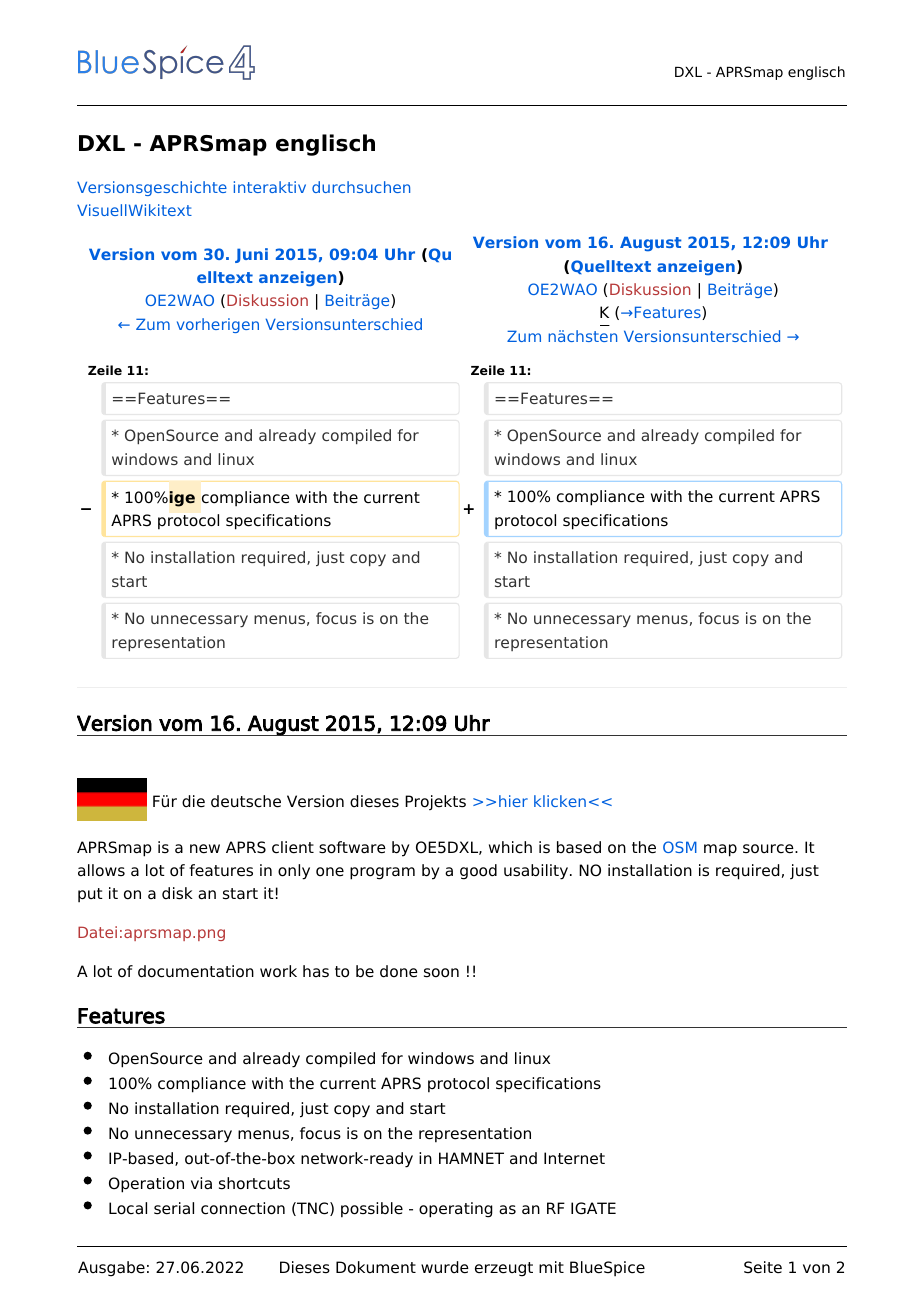 The image size is (924, 1308). I want to click on soon, so click(441, 973).
